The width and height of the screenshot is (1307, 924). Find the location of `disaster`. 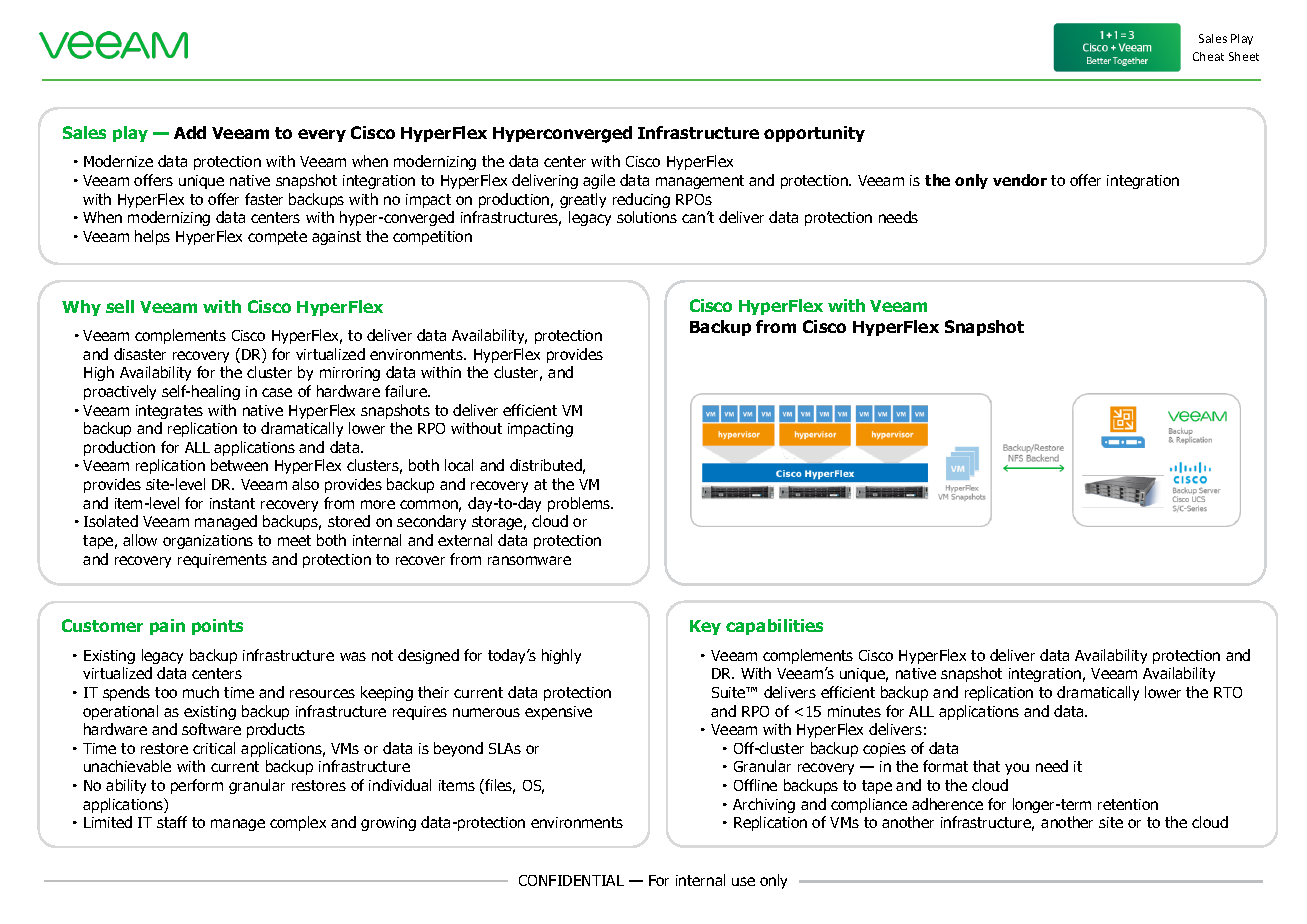

disaster is located at coordinates (140, 354).
